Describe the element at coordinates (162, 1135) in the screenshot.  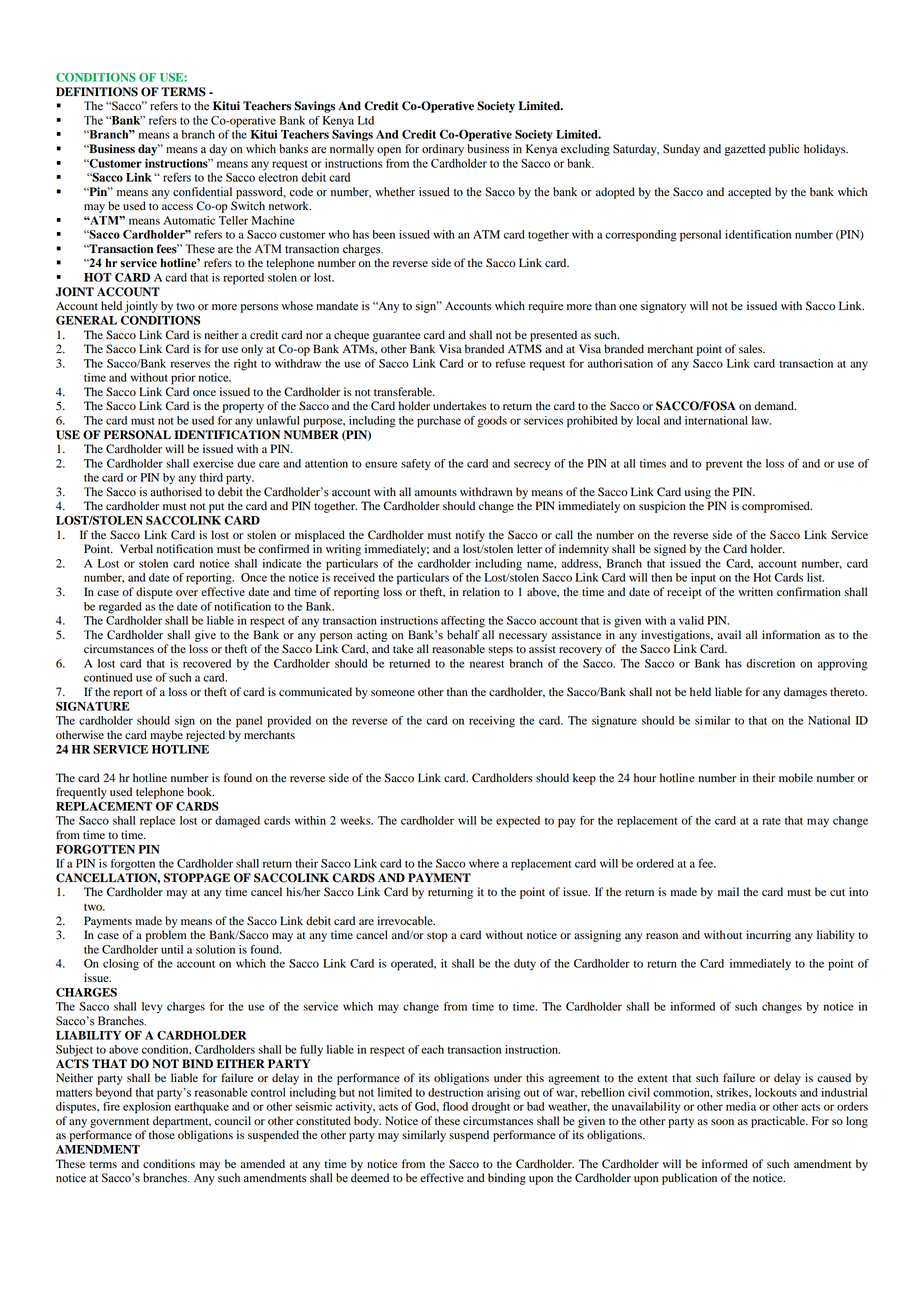
I see `those` at that location.
